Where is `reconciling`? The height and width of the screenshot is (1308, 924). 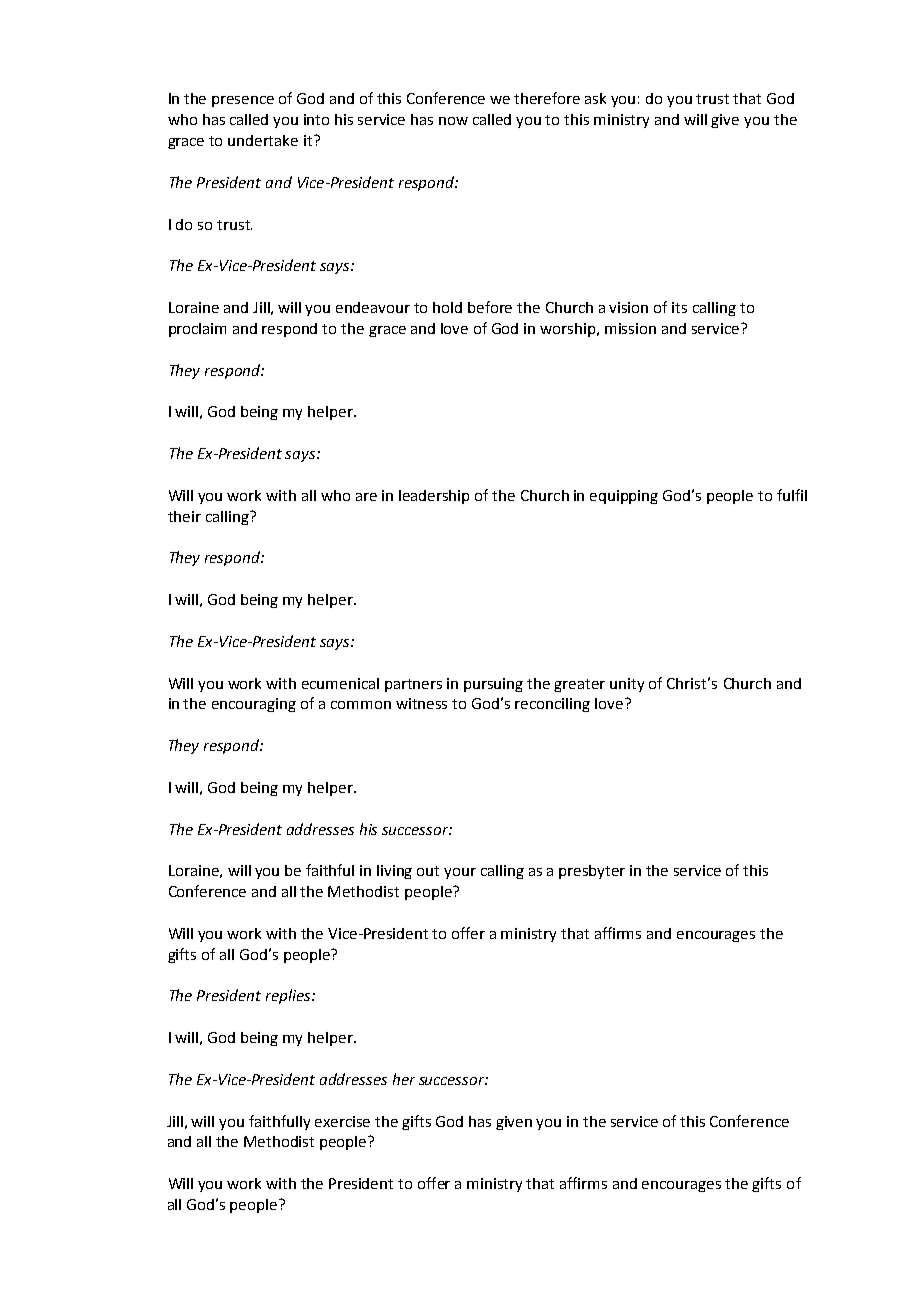 reconciling is located at coordinates (552, 705).
